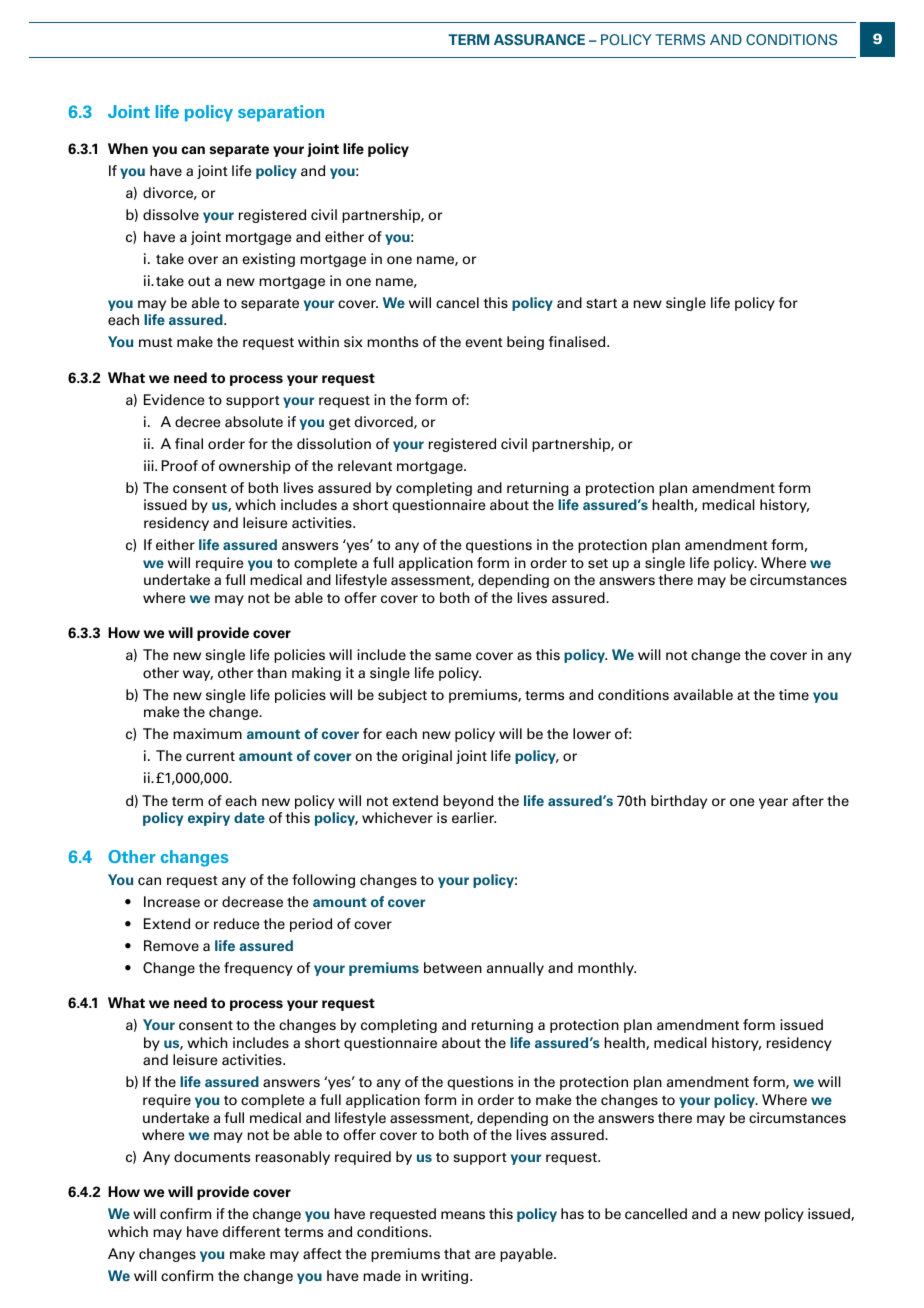 The image size is (924, 1308). I want to click on different, so click(252, 1231).
